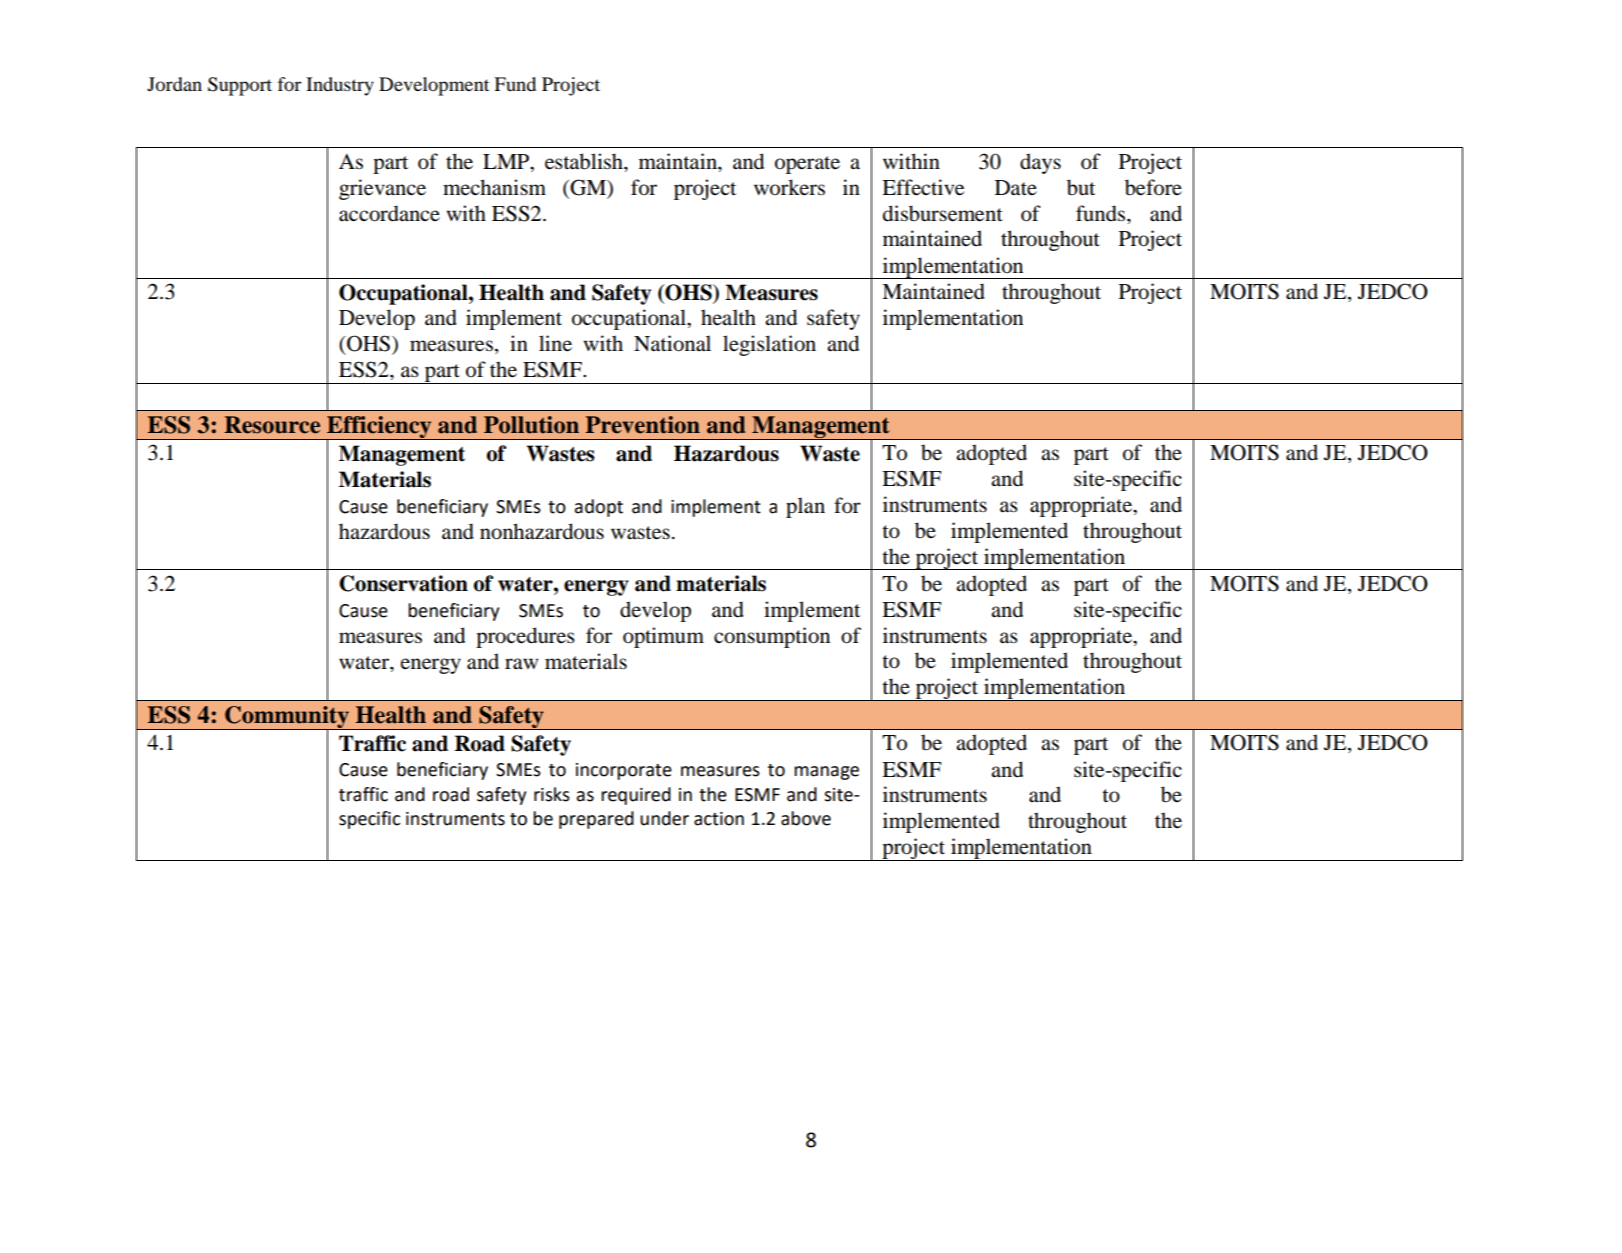  What do you see at coordinates (806, 818) in the page?
I see `above` at bounding box center [806, 818].
